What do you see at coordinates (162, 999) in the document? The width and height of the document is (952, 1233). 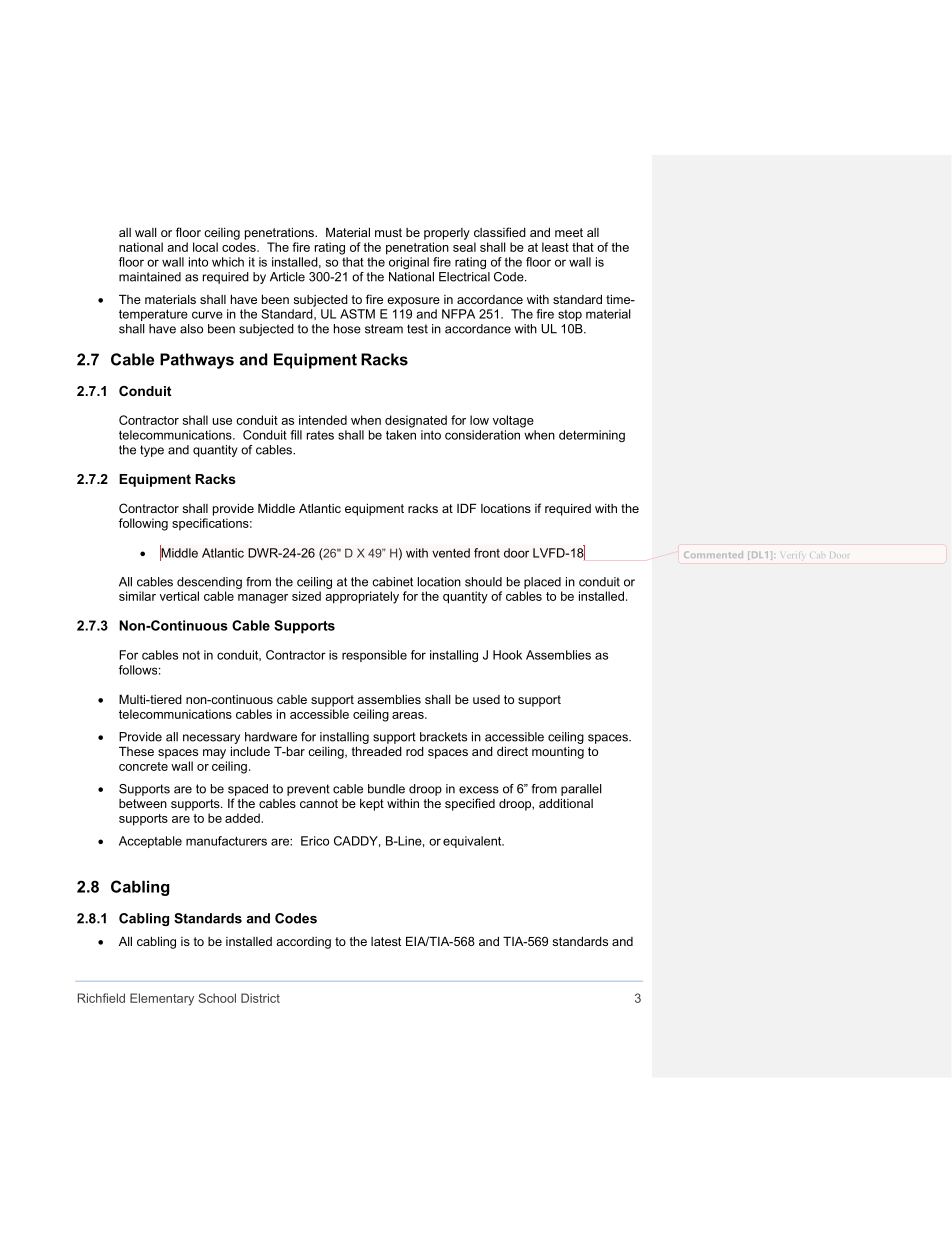 I see `Elementary` at bounding box center [162, 999].
